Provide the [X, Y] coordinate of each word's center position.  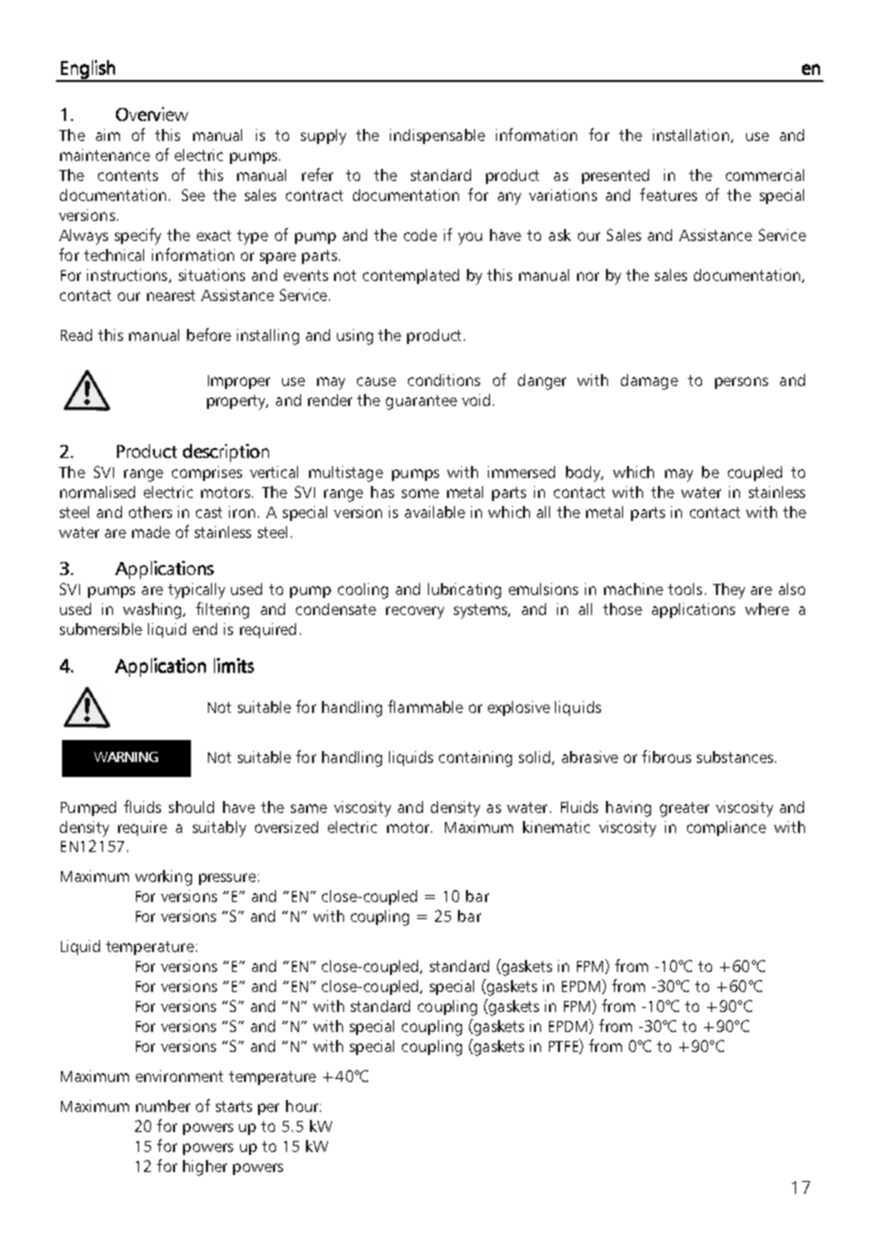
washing [153, 611]
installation [691, 135]
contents [128, 175]
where [767, 609]
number [163, 1106]
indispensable [437, 136]
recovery [415, 612]
